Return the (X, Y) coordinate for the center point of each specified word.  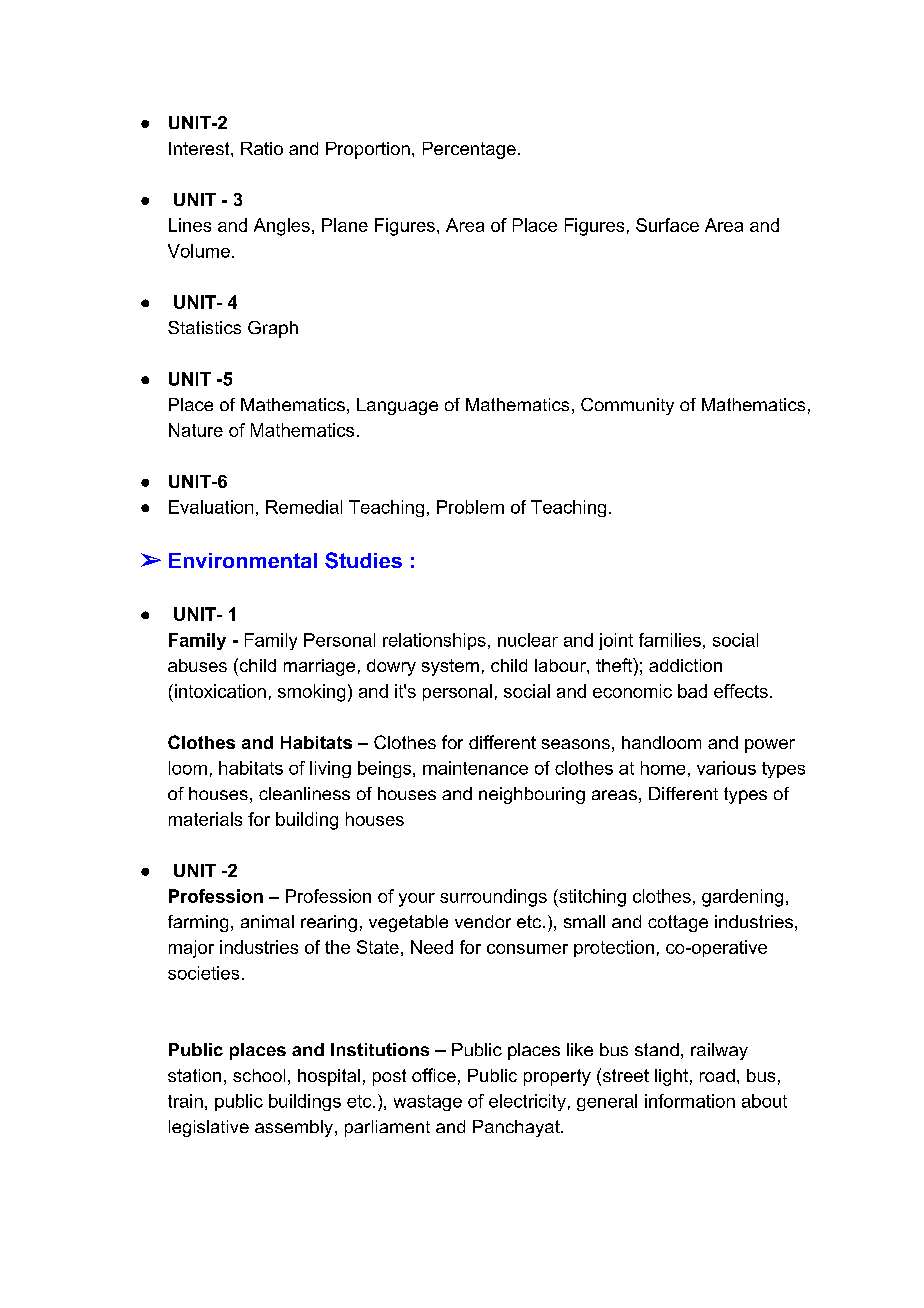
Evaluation (211, 507)
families (670, 640)
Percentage (469, 150)
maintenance (475, 768)
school (259, 1075)
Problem (470, 507)
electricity (527, 1102)
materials (205, 819)
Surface (667, 225)
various (726, 768)
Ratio (262, 148)
